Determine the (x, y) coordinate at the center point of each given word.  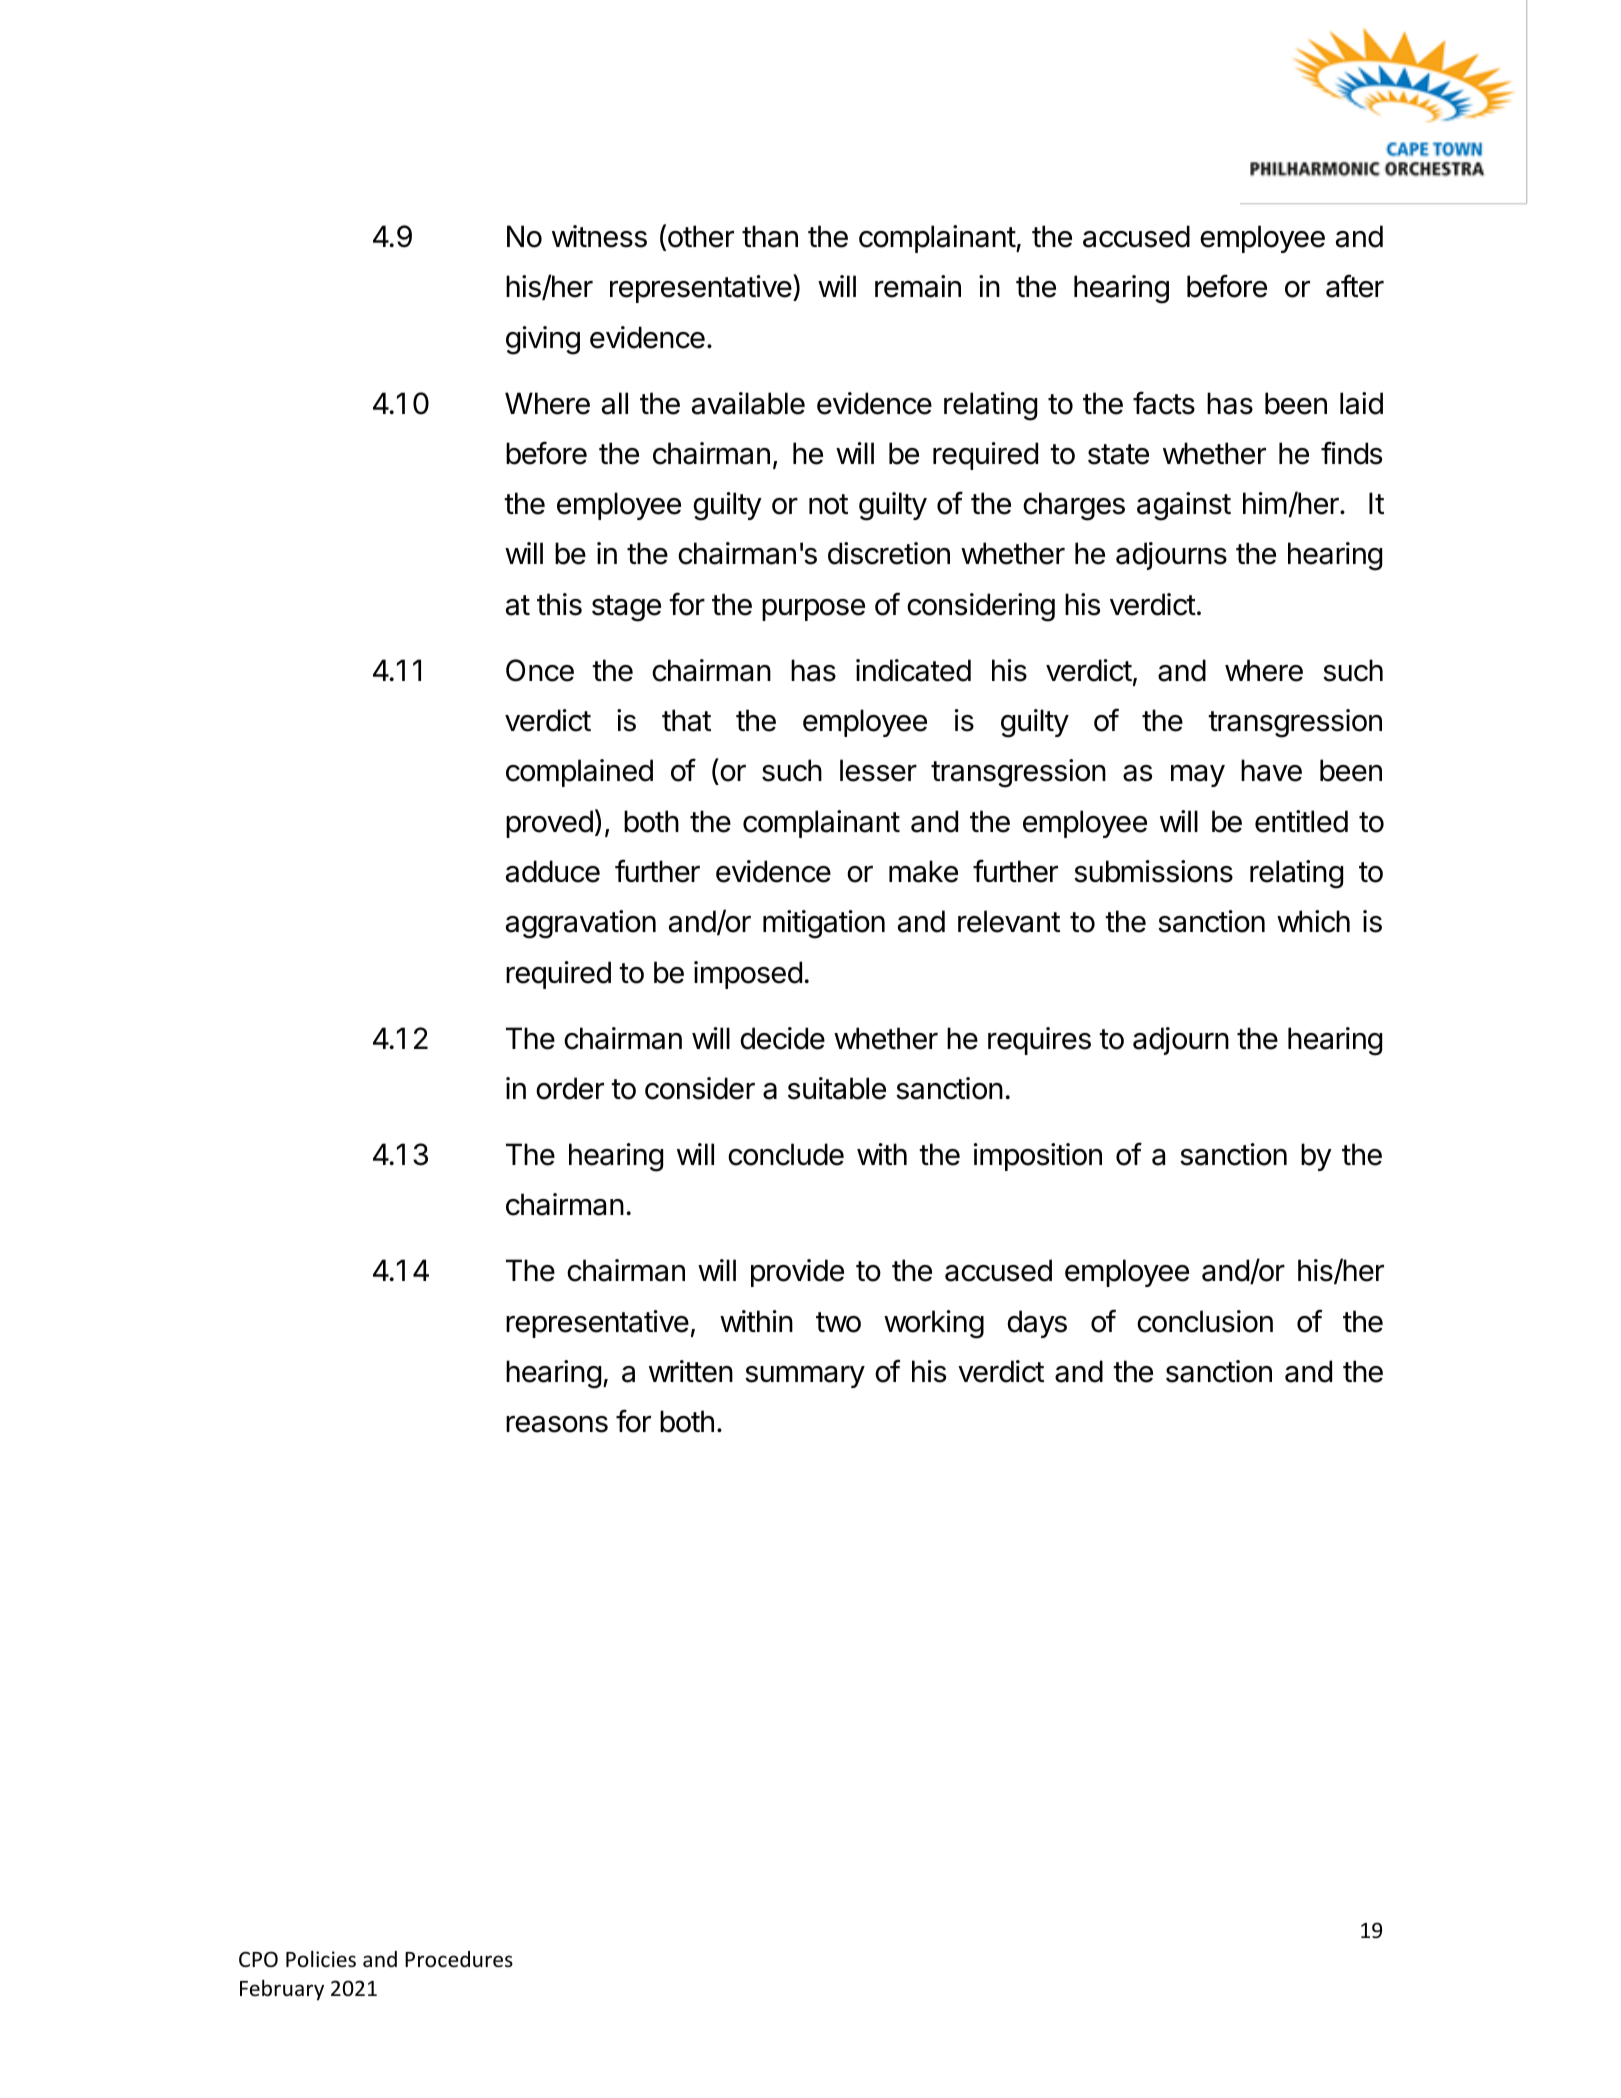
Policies (321, 1959)
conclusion (1205, 1321)
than (770, 236)
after (1355, 286)
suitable (837, 1088)
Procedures (459, 1959)
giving (543, 340)
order (570, 1088)
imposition (1038, 1157)
